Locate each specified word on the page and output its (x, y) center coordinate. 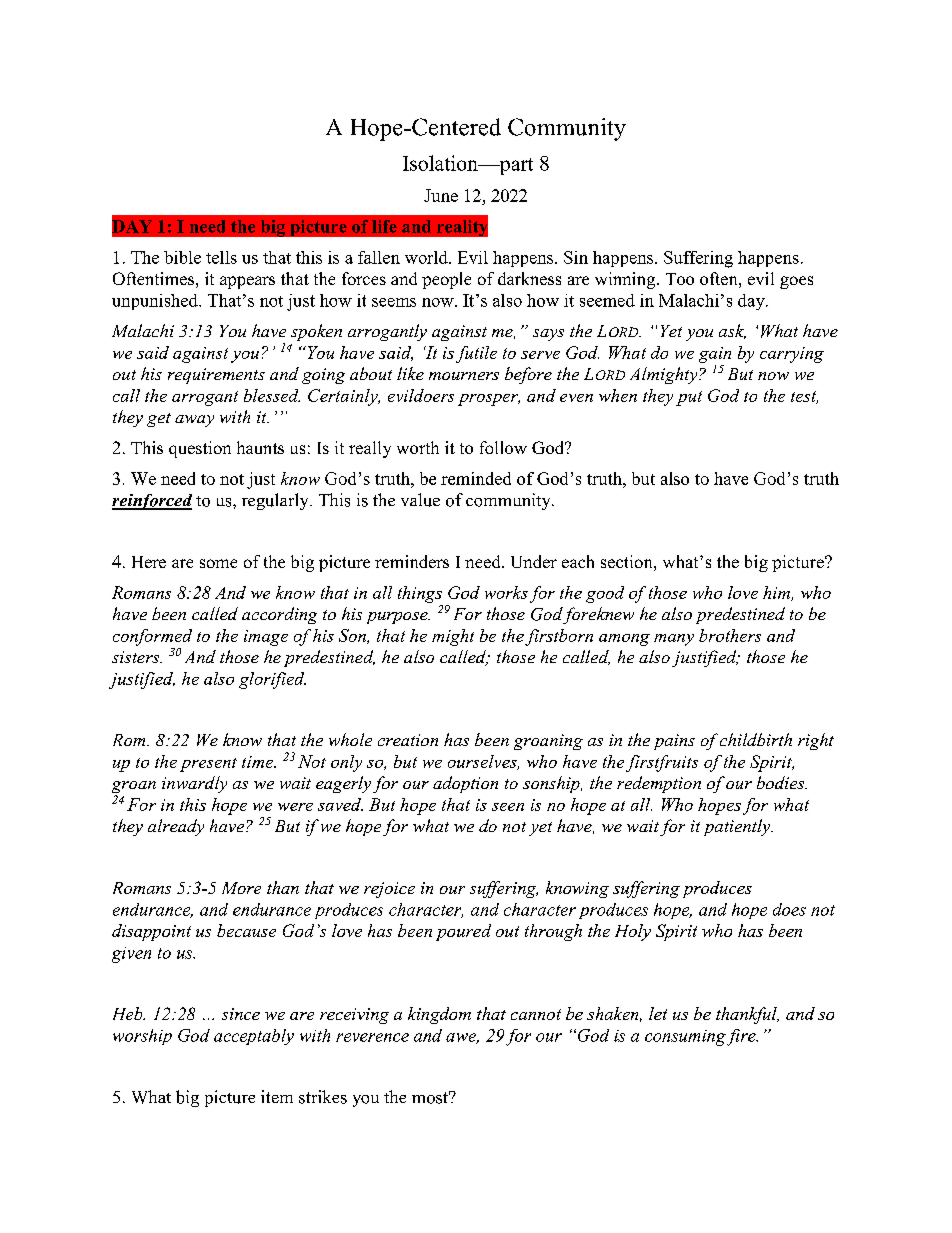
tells (221, 257)
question (200, 449)
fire (742, 1037)
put (689, 398)
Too (680, 279)
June (441, 195)
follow (503, 447)
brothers (730, 635)
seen (508, 807)
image (266, 638)
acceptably (254, 1037)
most (431, 1097)
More (241, 888)
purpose (398, 618)
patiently (738, 827)
